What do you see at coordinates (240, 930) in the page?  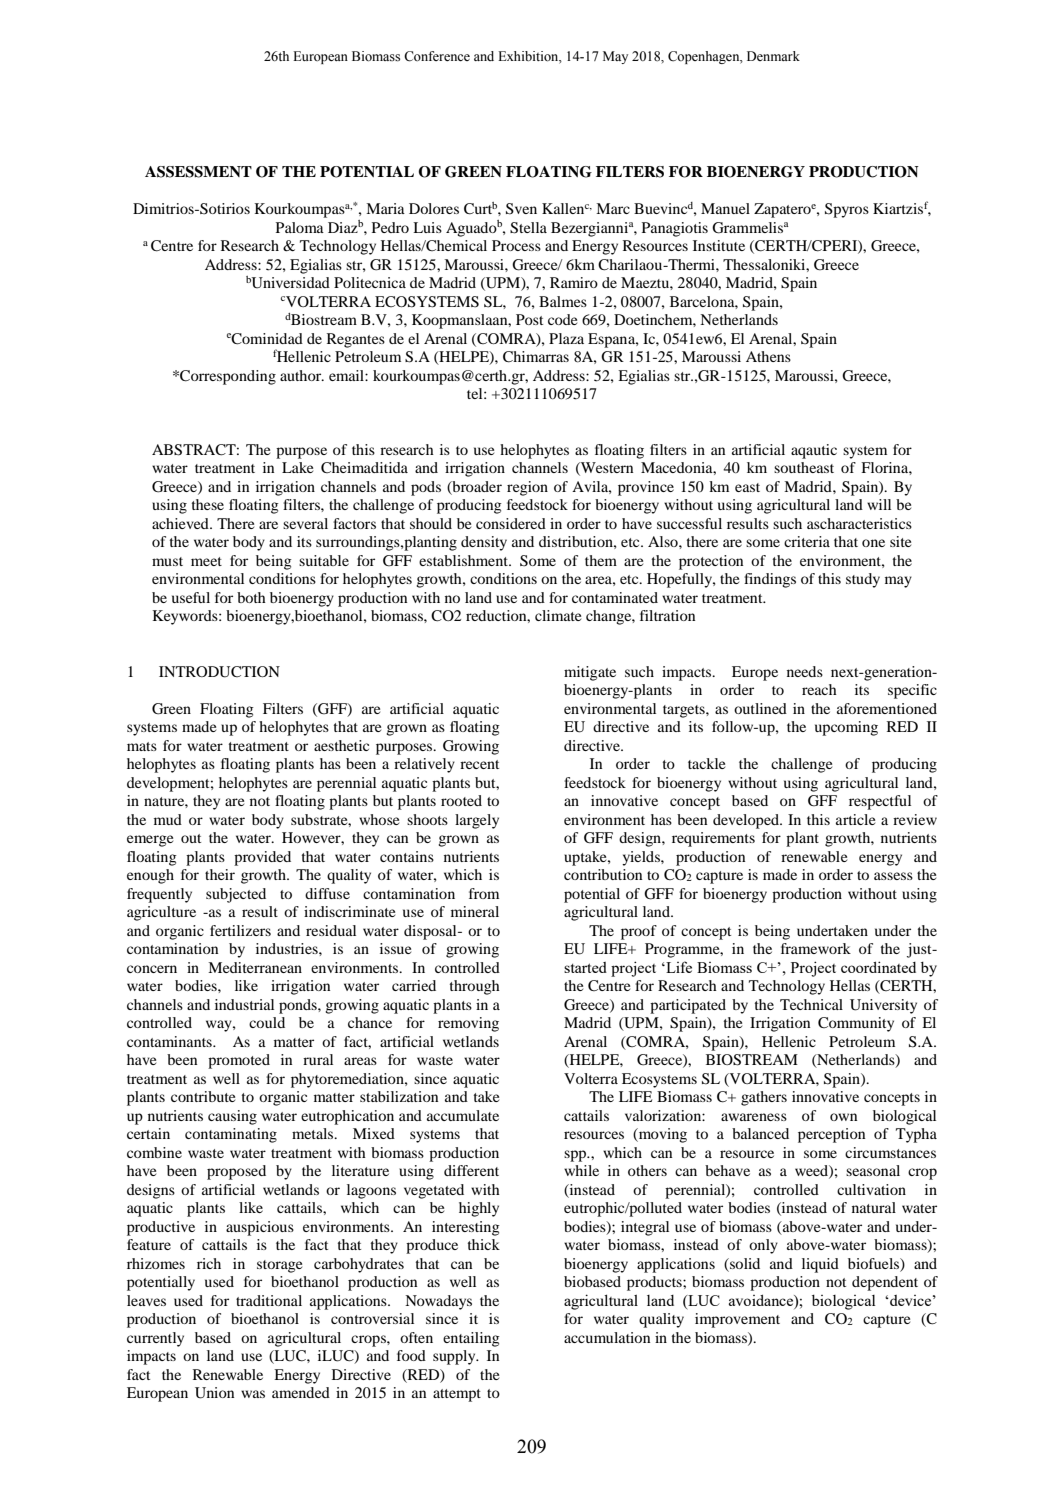 I see `fertilizers` at bounding box center [240, 930].
